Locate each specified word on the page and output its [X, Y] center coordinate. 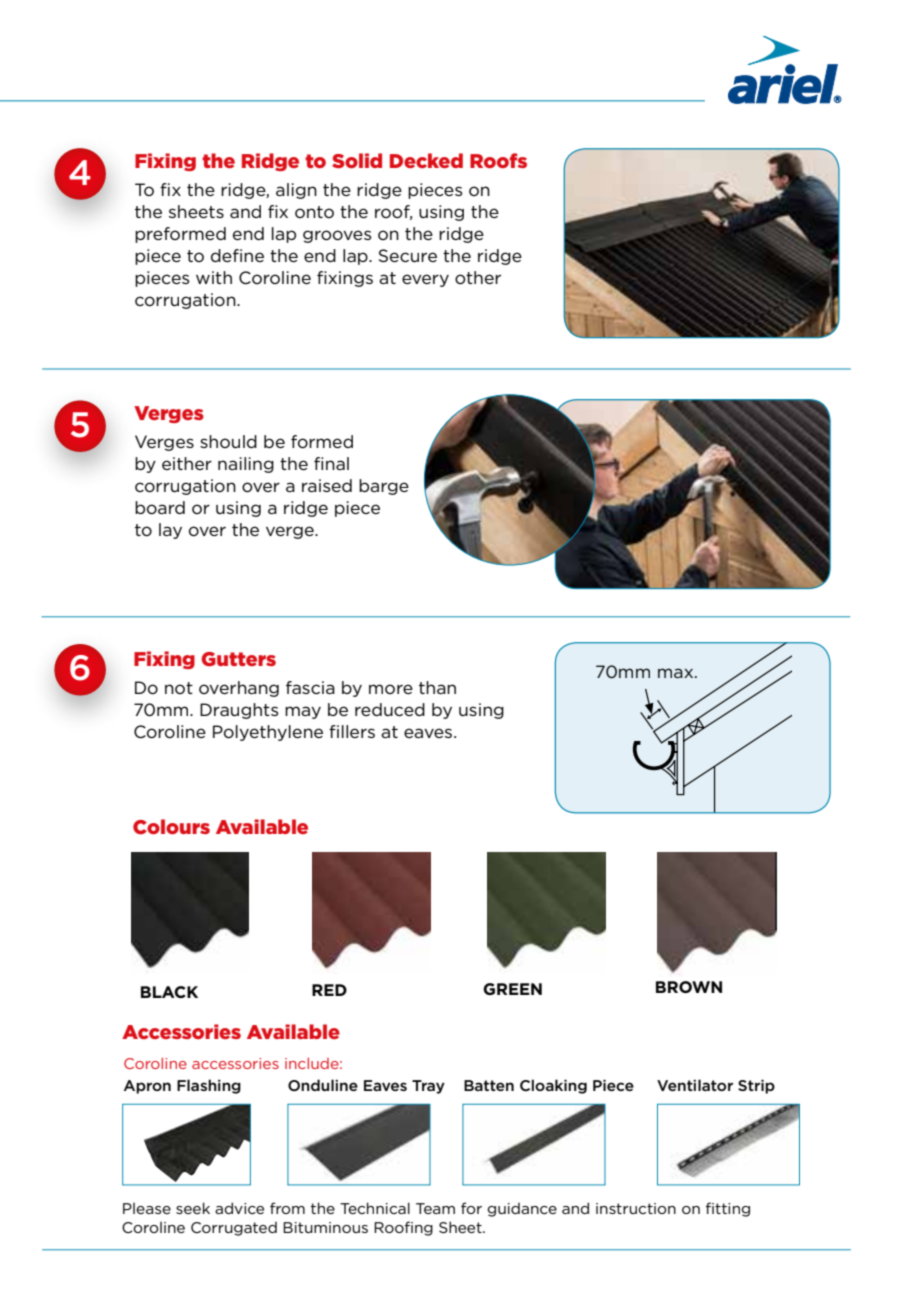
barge [384, 487]
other [478, 278]
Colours [171, 827]
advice [239, 1208]
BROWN [689, 987]
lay [170, 531]
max [677, 673]
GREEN [512, 989]
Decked [426, 160]
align [296, 191]
